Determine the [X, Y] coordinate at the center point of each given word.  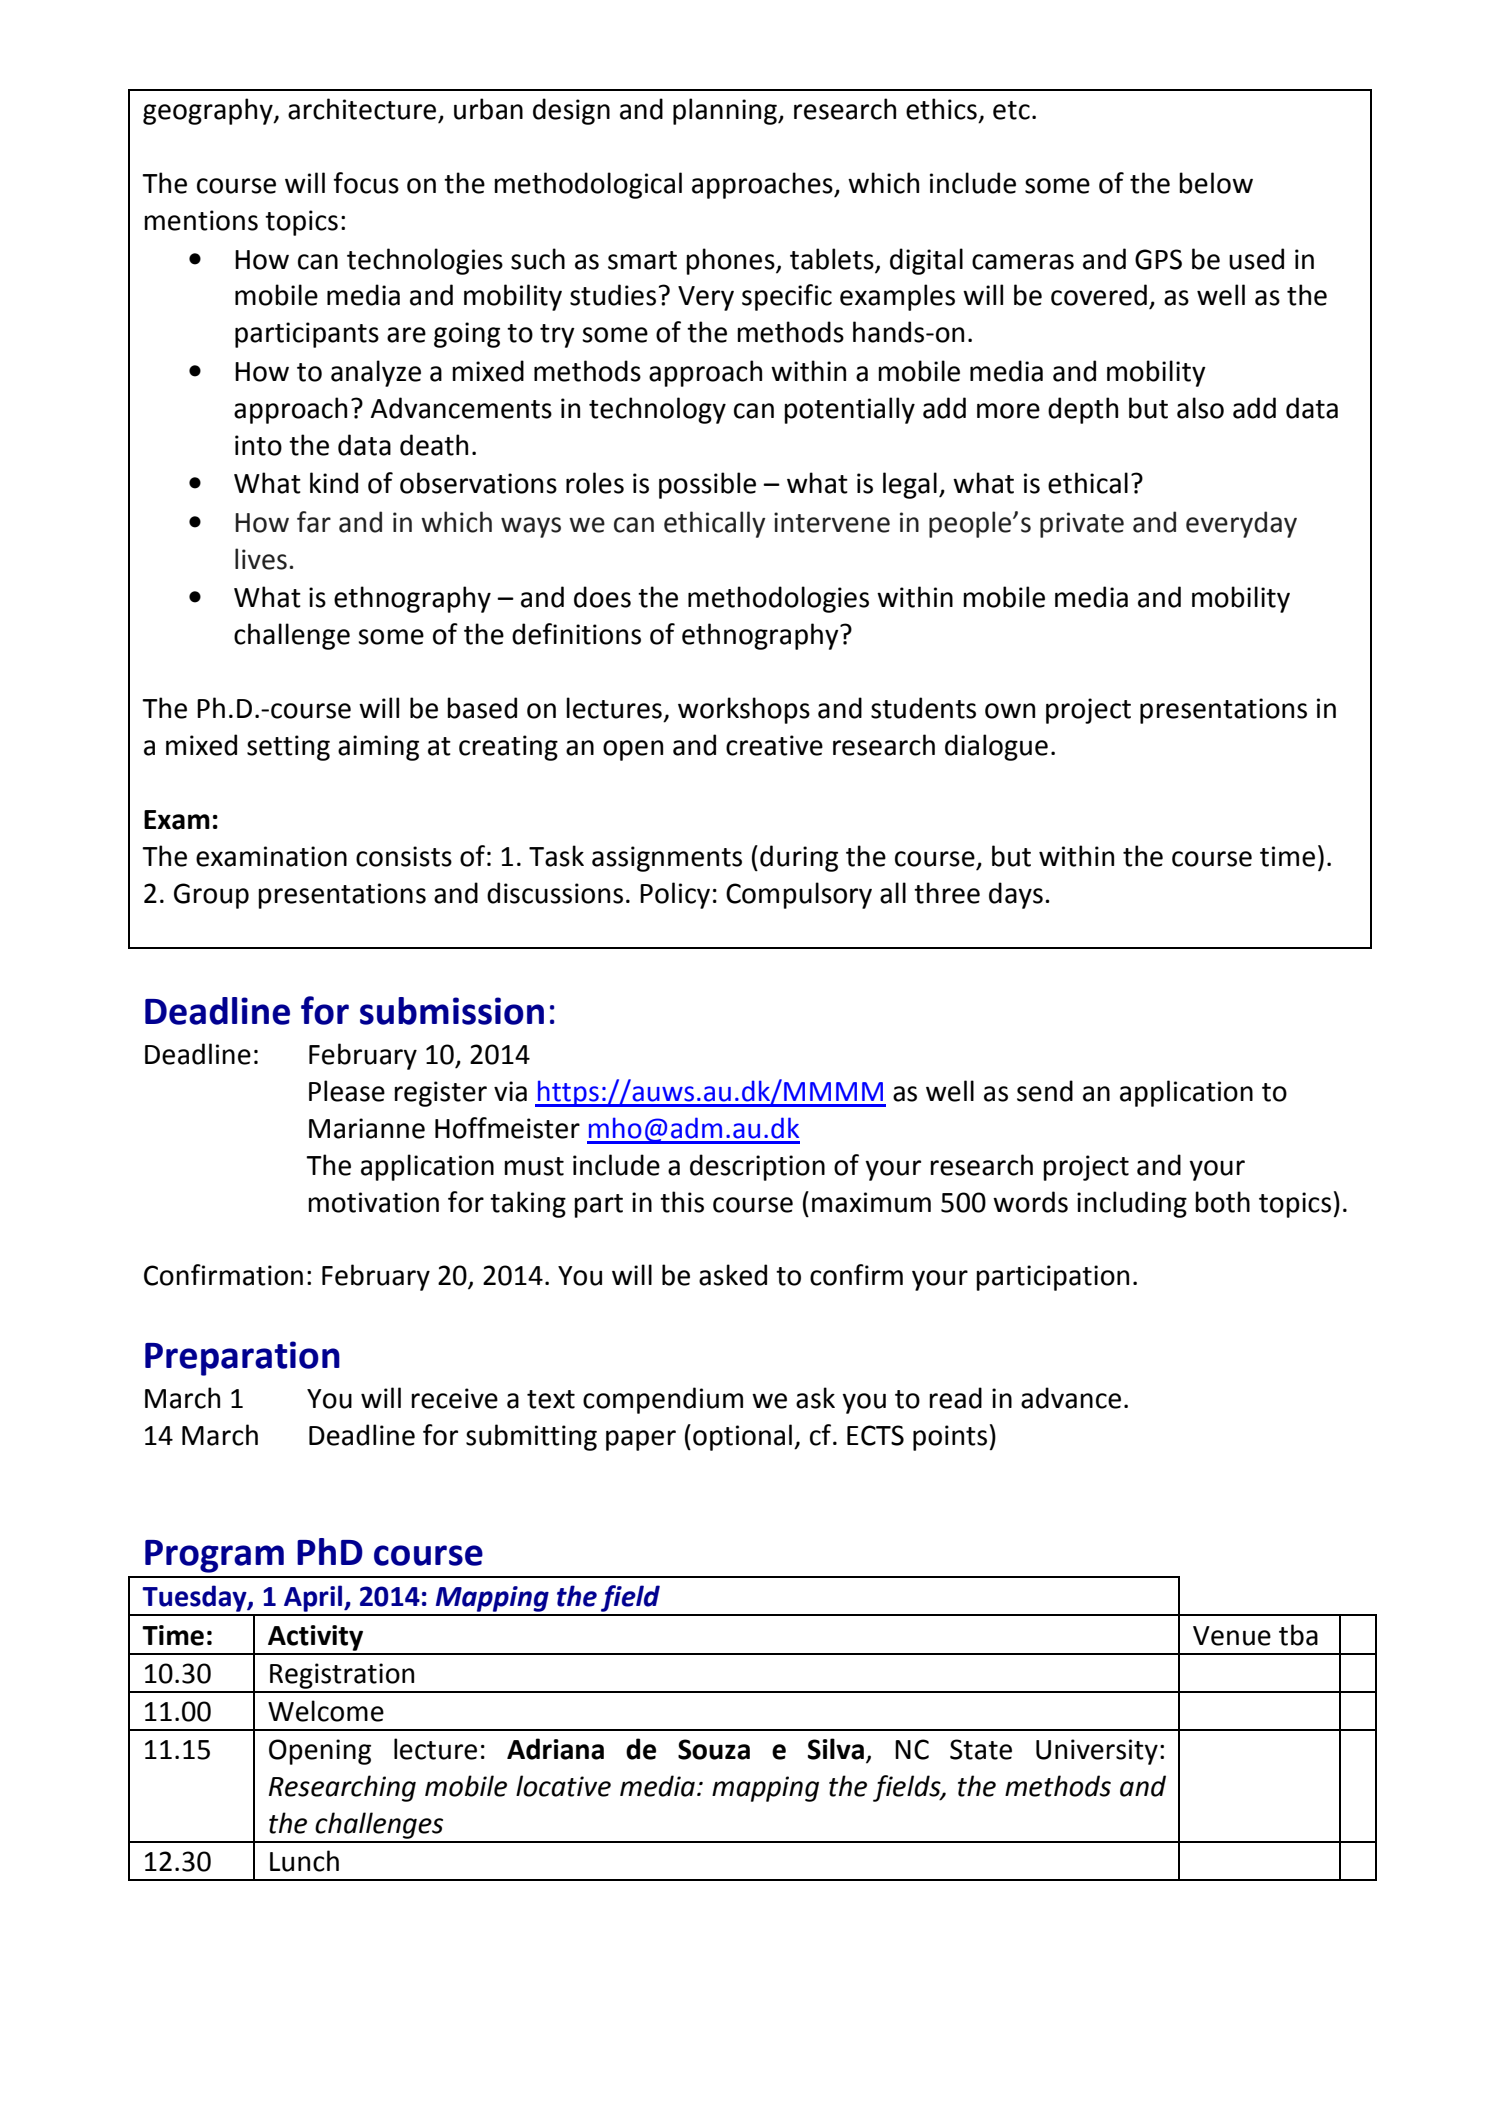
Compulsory [799, 895]
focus [366, 183]
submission [452, 1011]
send [1045, 1091]
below [1216, 183]
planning [726, 111]
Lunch [304, 1861]
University [1097, 1752]
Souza [714, 1749]
